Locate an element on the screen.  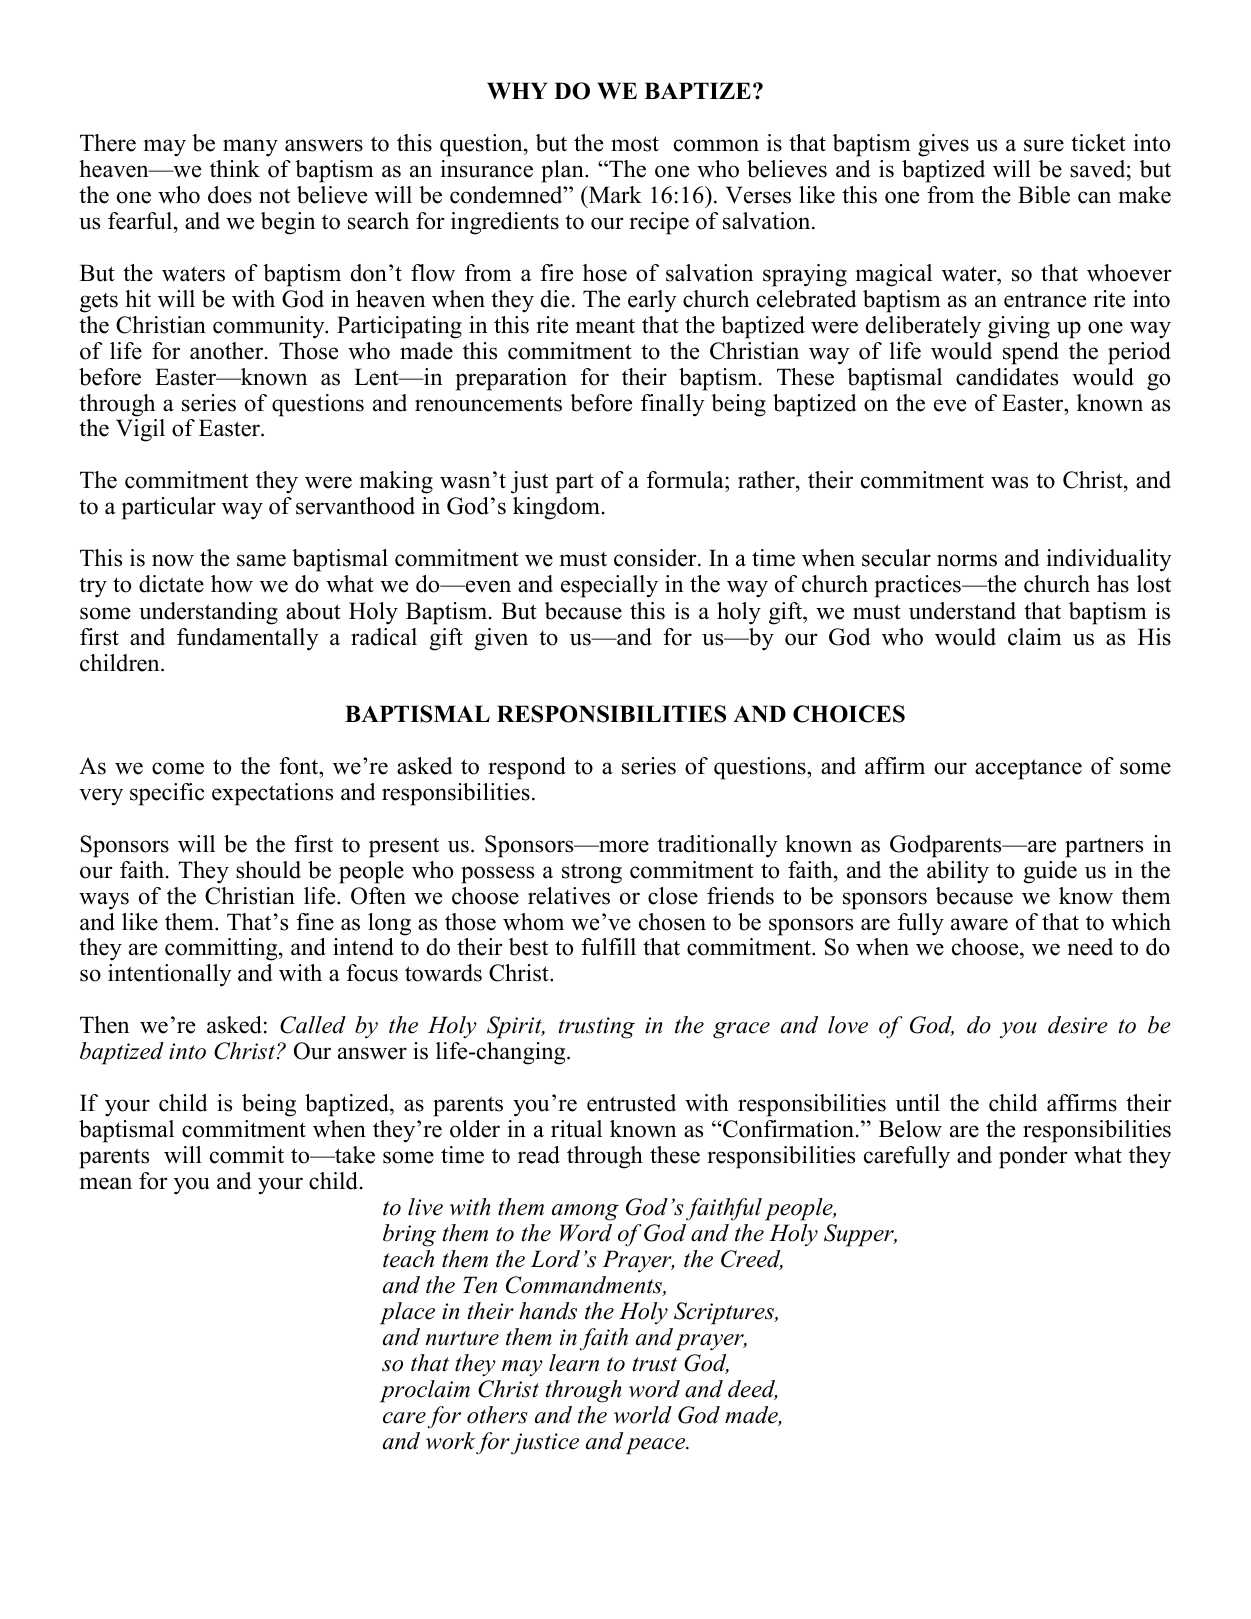
sure is located at coordinates (1044, 145).
